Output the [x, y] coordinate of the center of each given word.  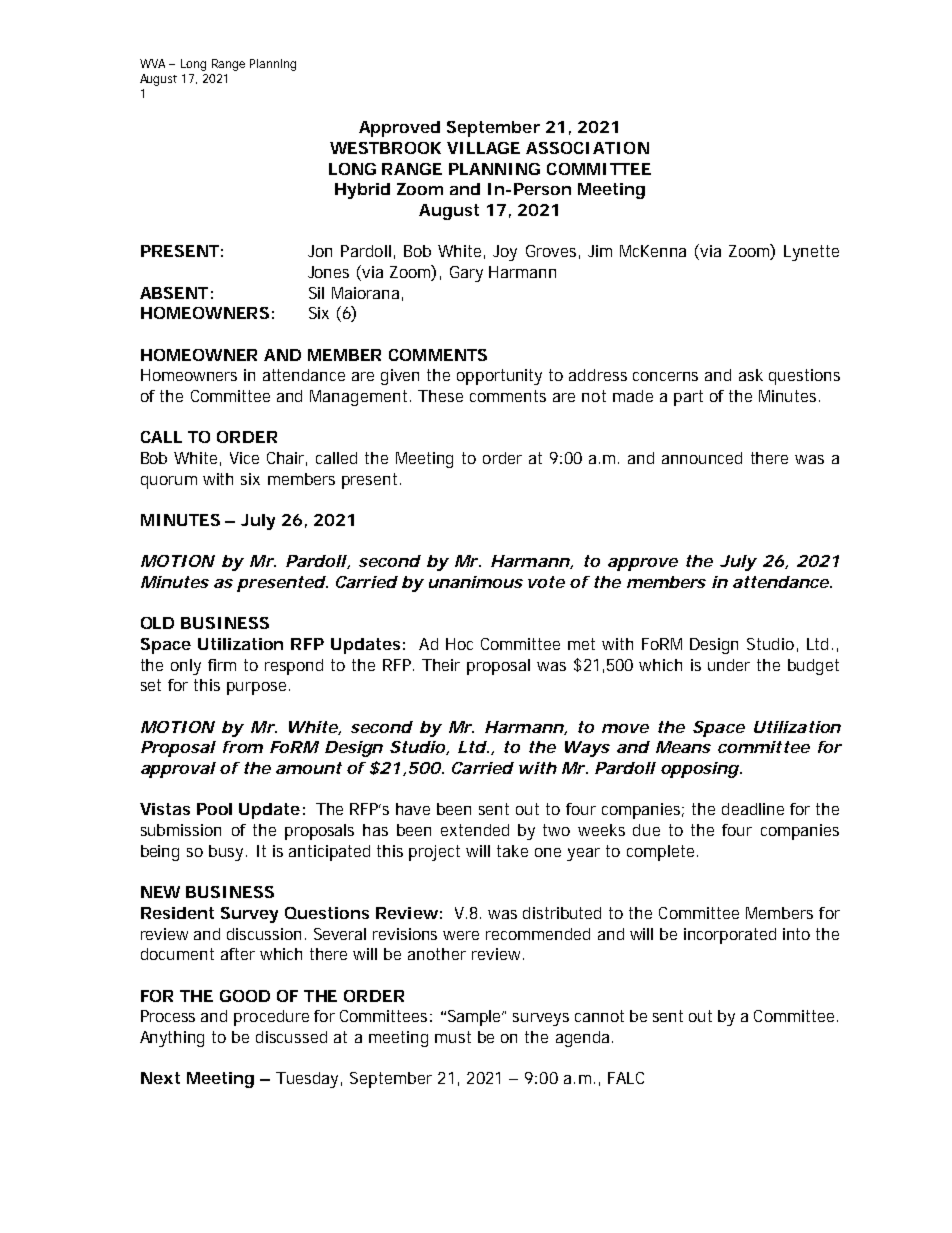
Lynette [811, 253]
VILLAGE [483, 148]
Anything [172, 1039]
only [186, 667]
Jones [328, 272]
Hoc [459, 644]
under [729, 665]
